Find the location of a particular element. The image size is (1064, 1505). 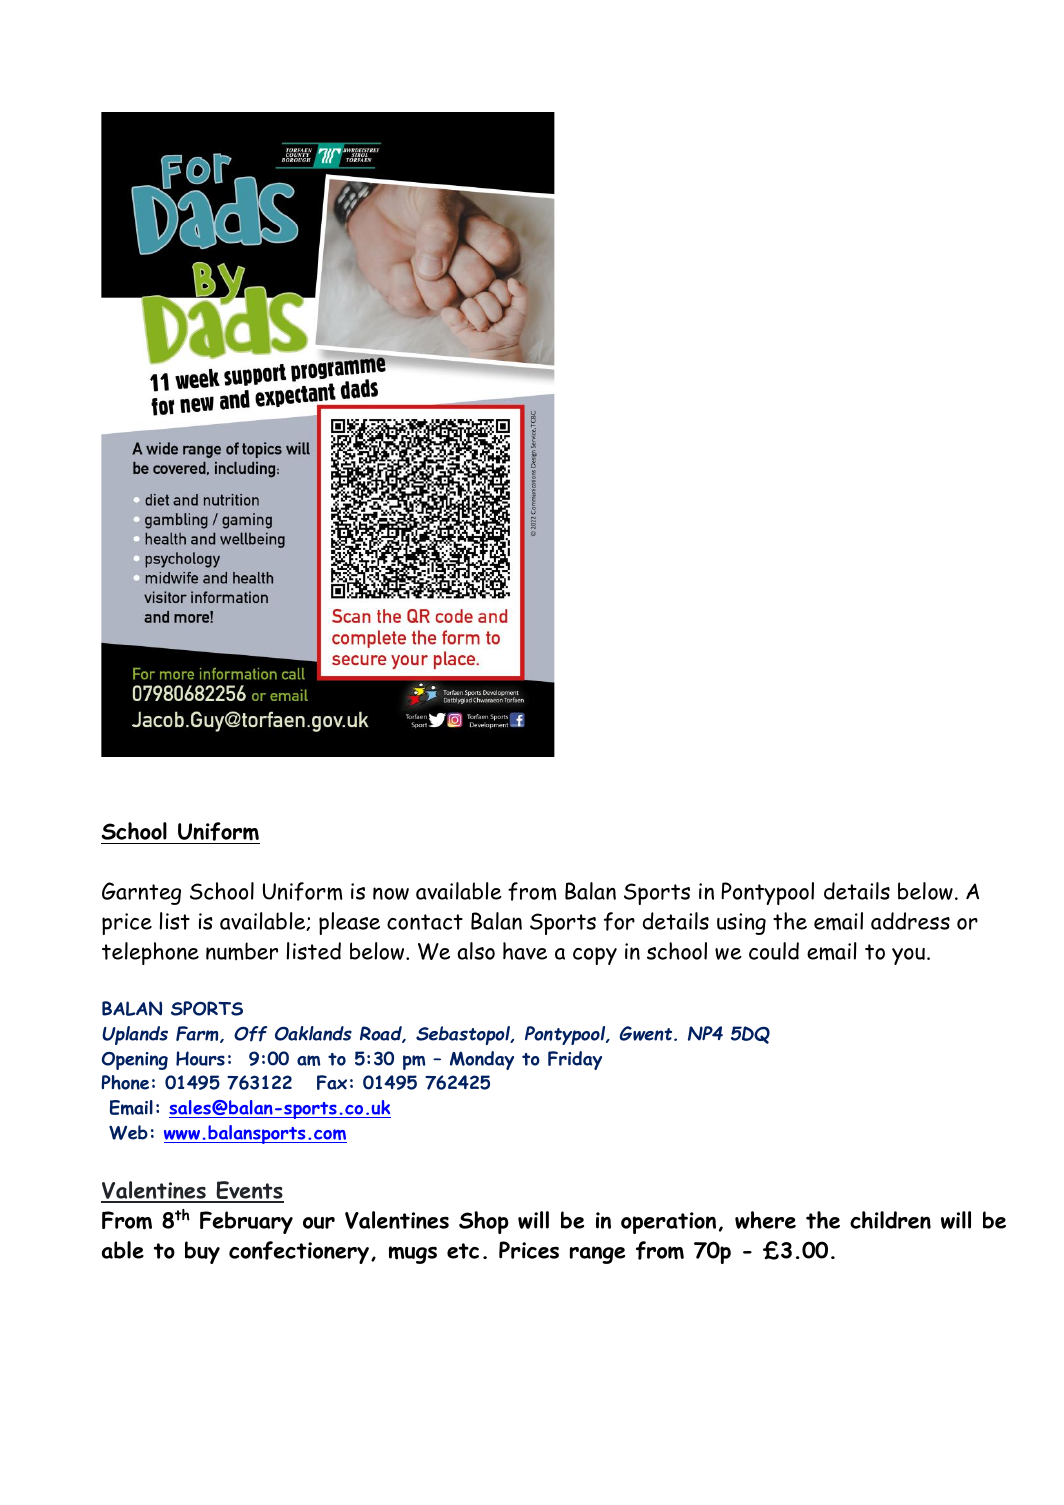

using is located at coordinates (741, 924).
